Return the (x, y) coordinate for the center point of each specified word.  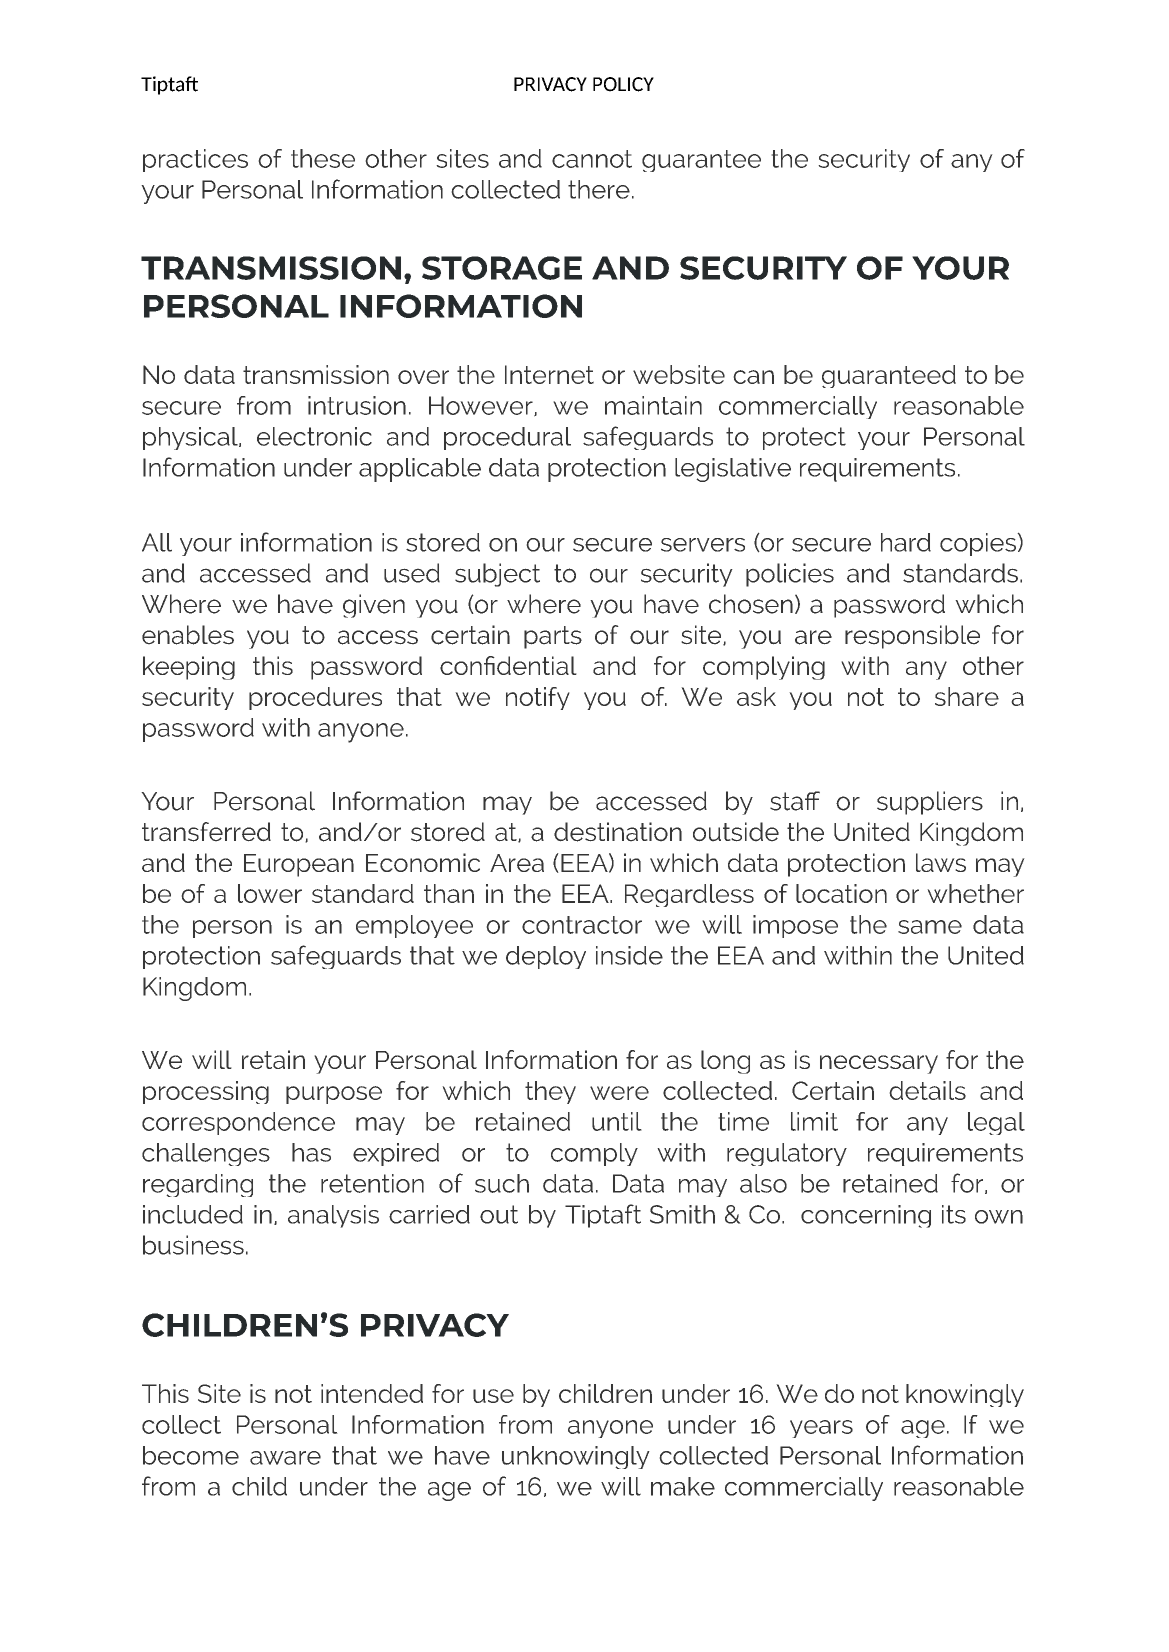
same (930, 927)
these (323, 158)
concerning (866, 1216)
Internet (549, 374)
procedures (315, 698)
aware (285, 1458)
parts (553, 637)
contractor (582, 925)
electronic (314, 436)
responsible (912, 637)
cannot (592, 159)
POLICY (623, 84)
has (311, 1152)
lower (270, 893)
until (617, 1121)
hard (906, 542)
